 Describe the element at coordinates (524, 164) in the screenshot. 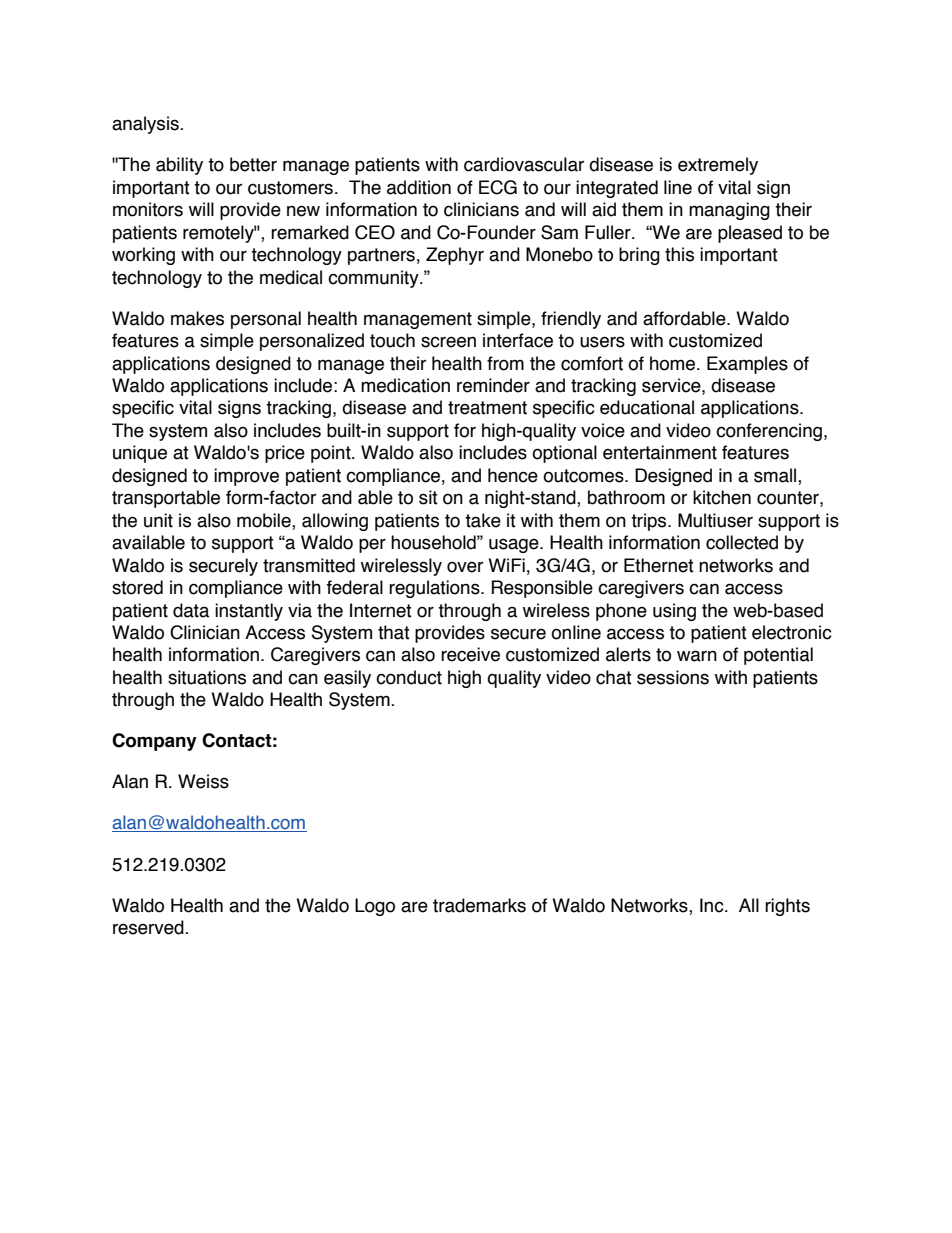

I see `cardiovascular` at that location.
